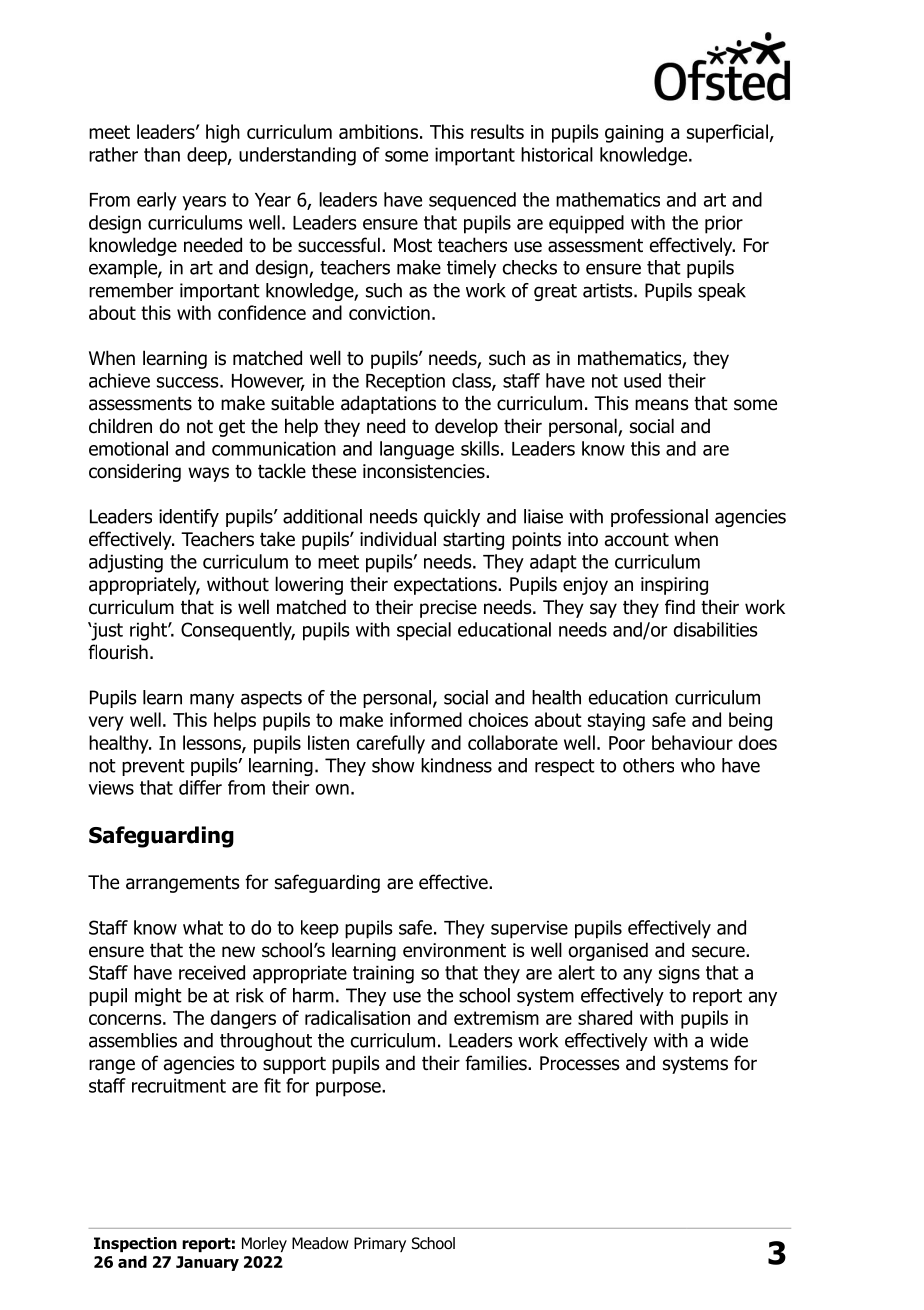  I want to click on January, so click(207, 1263).
